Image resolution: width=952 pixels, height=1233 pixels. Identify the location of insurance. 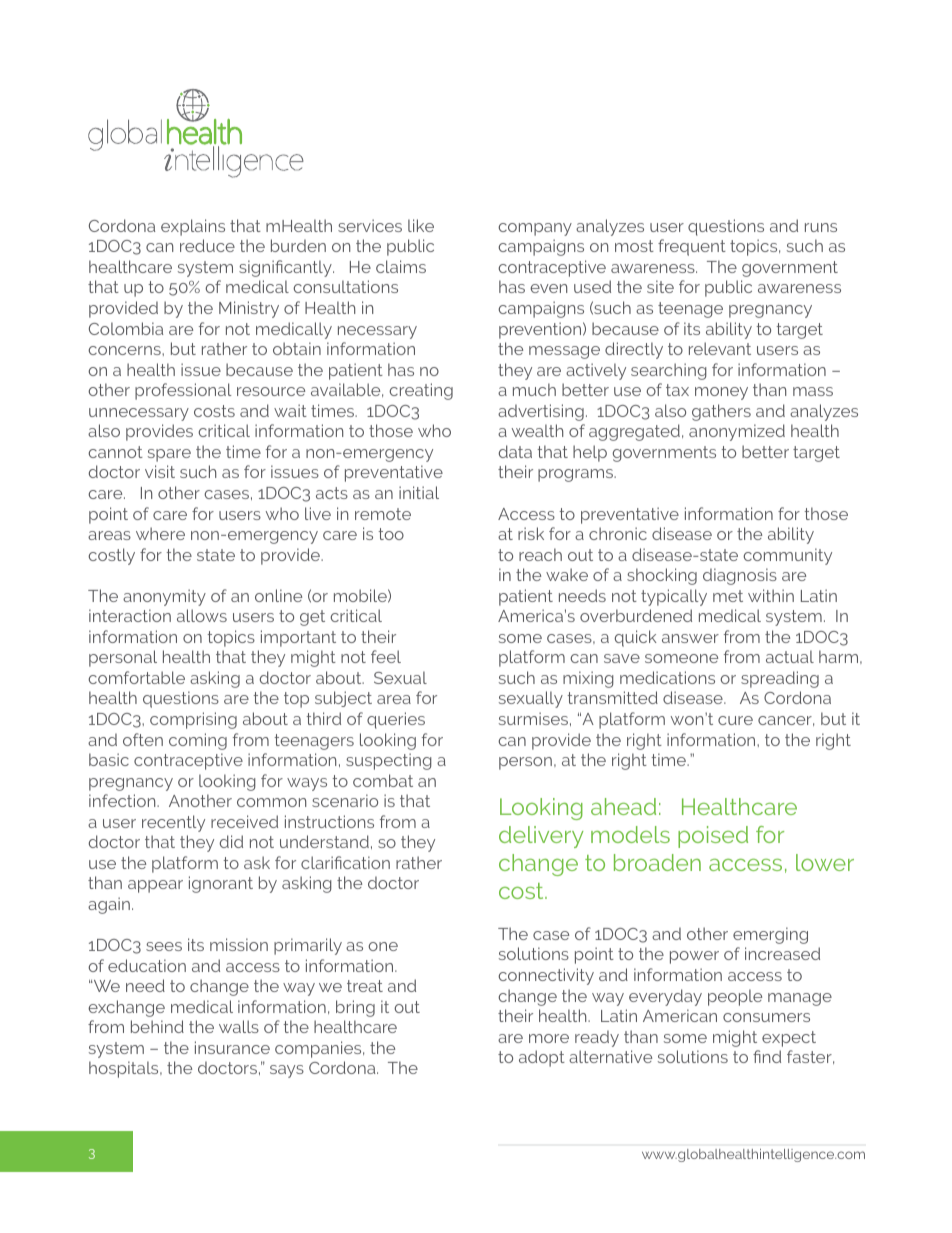
(232, 1047).
